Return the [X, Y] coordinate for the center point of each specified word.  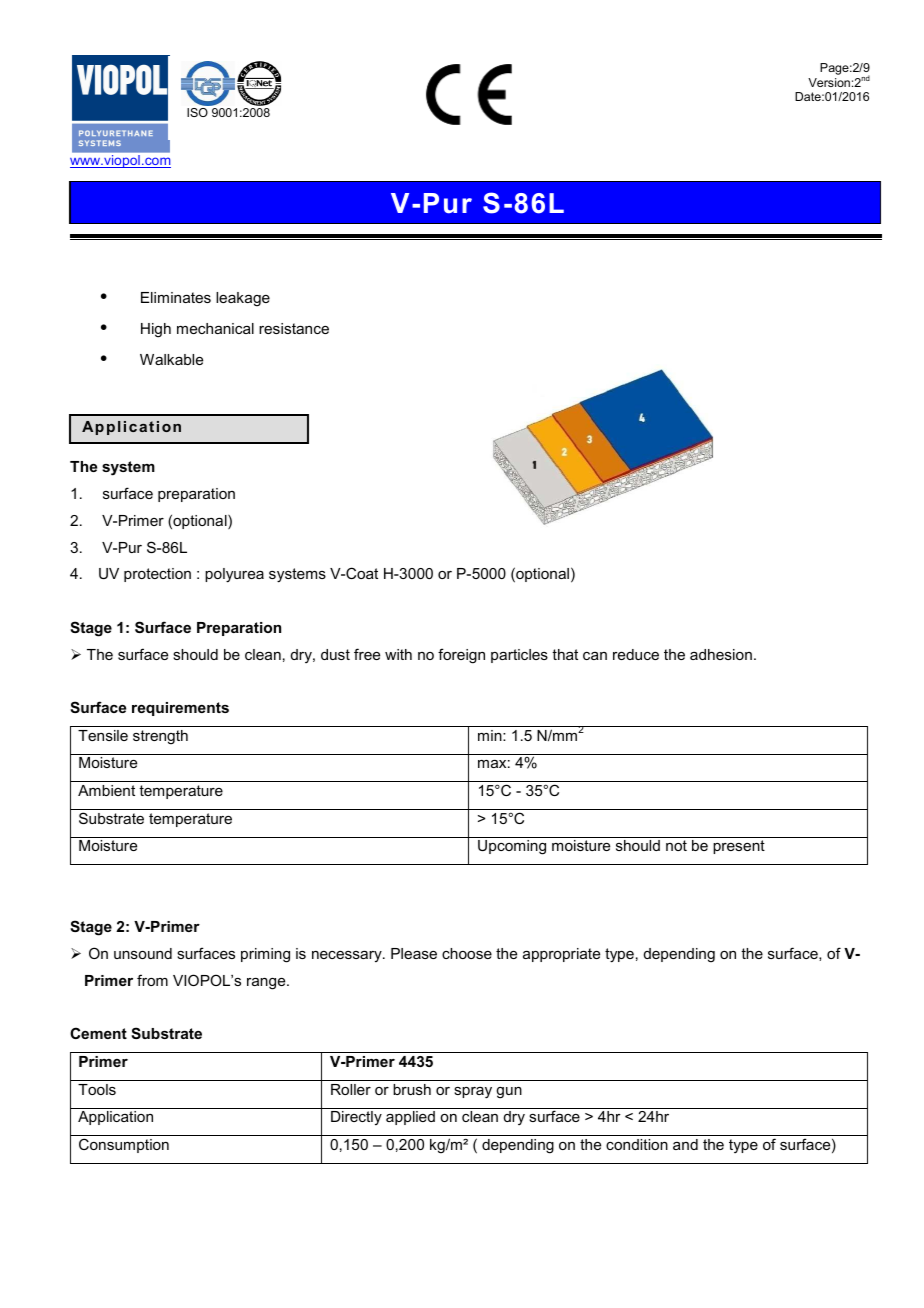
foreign [461, 656]
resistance [294, 328]
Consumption [124, 1145]
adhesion [721, 654]
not [676, 845]
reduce [636, 654]
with [398, 654]
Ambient [106, 790]
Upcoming [512, 847]
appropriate [561, 955]
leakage [243, 299]
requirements [180, 709]
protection [157, 575]
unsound [143, 953]
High [156, 330]
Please [414, 953]
